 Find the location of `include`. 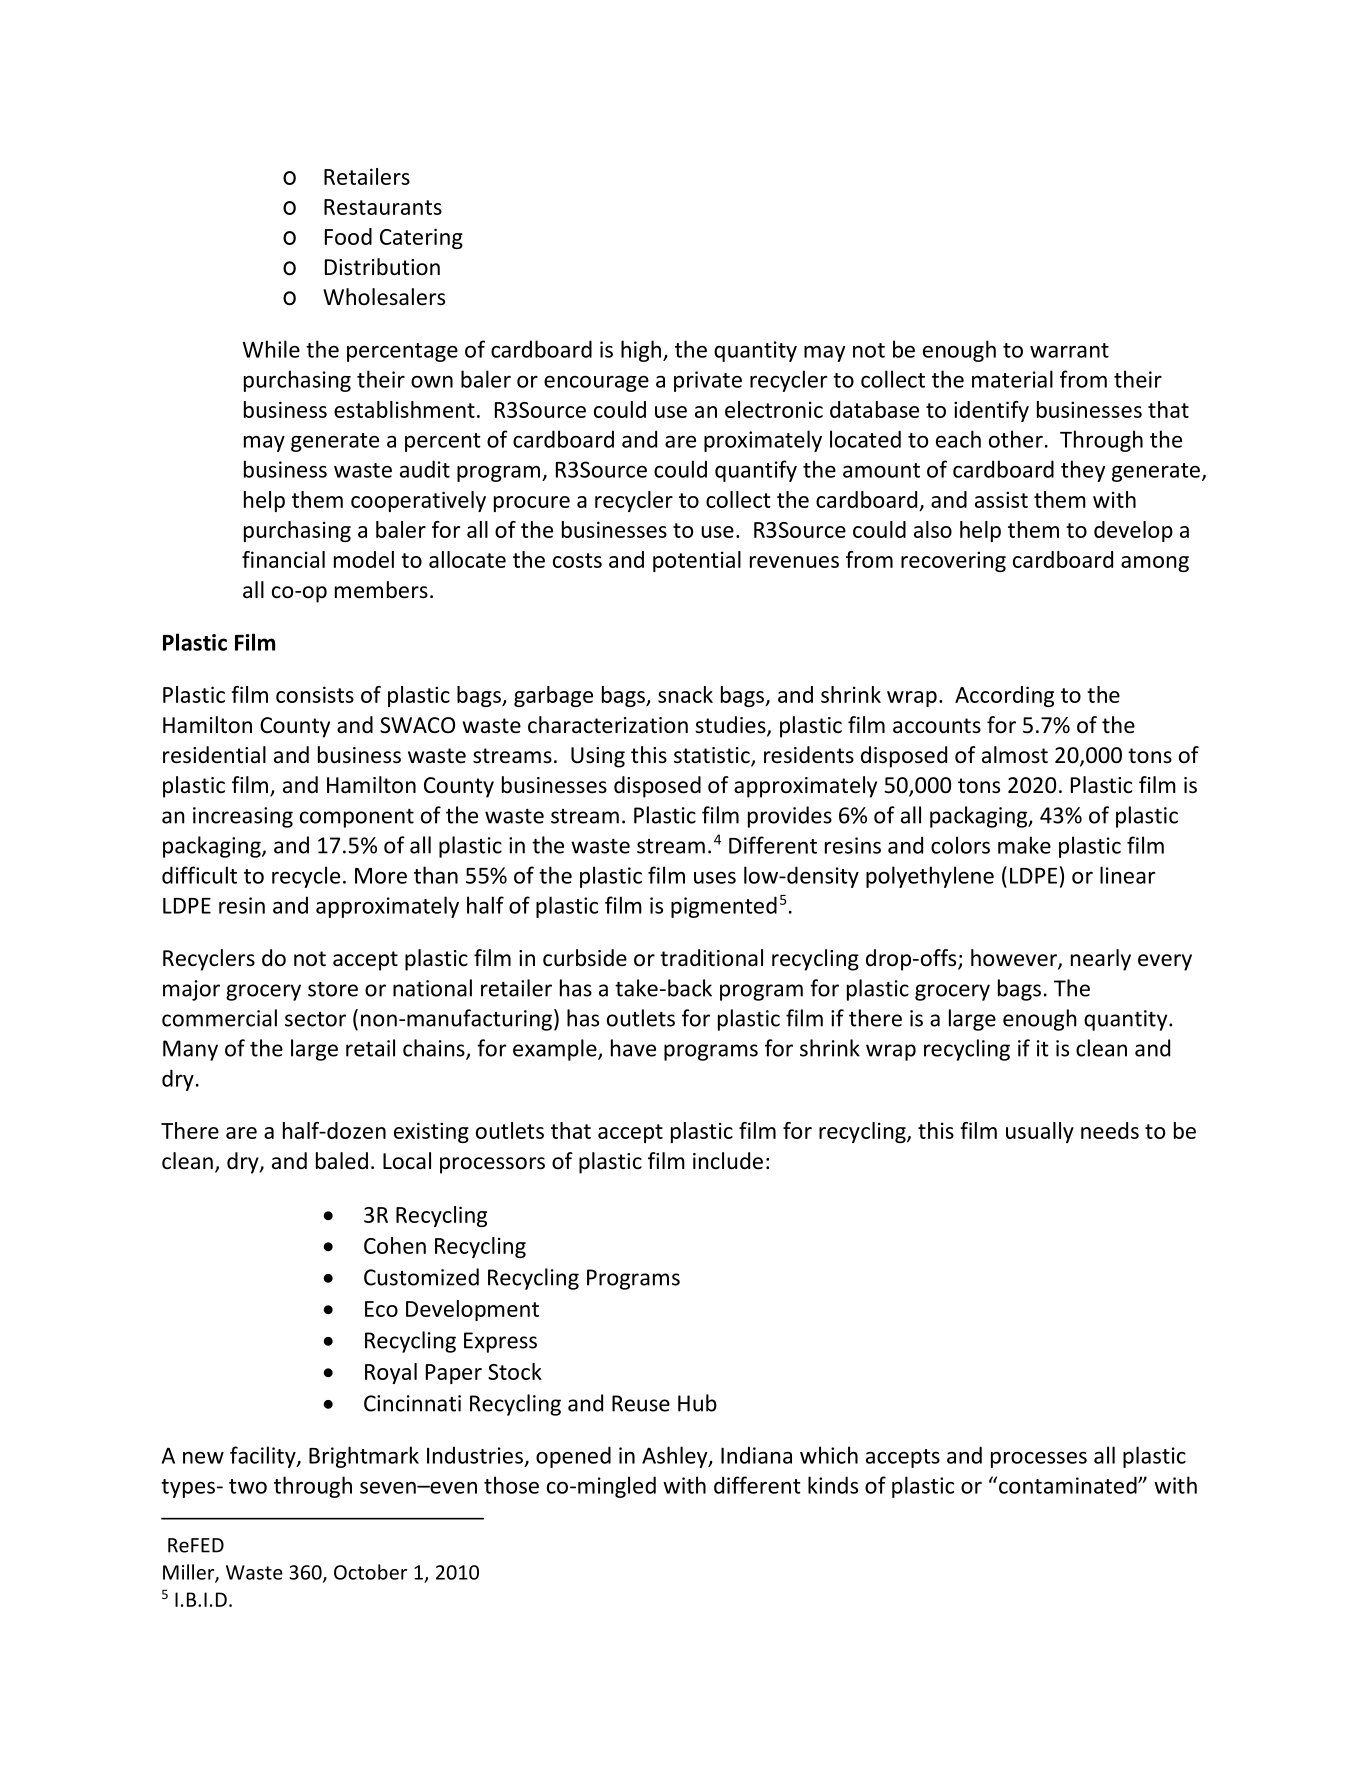

include is located at coordinates (728, 1161).
